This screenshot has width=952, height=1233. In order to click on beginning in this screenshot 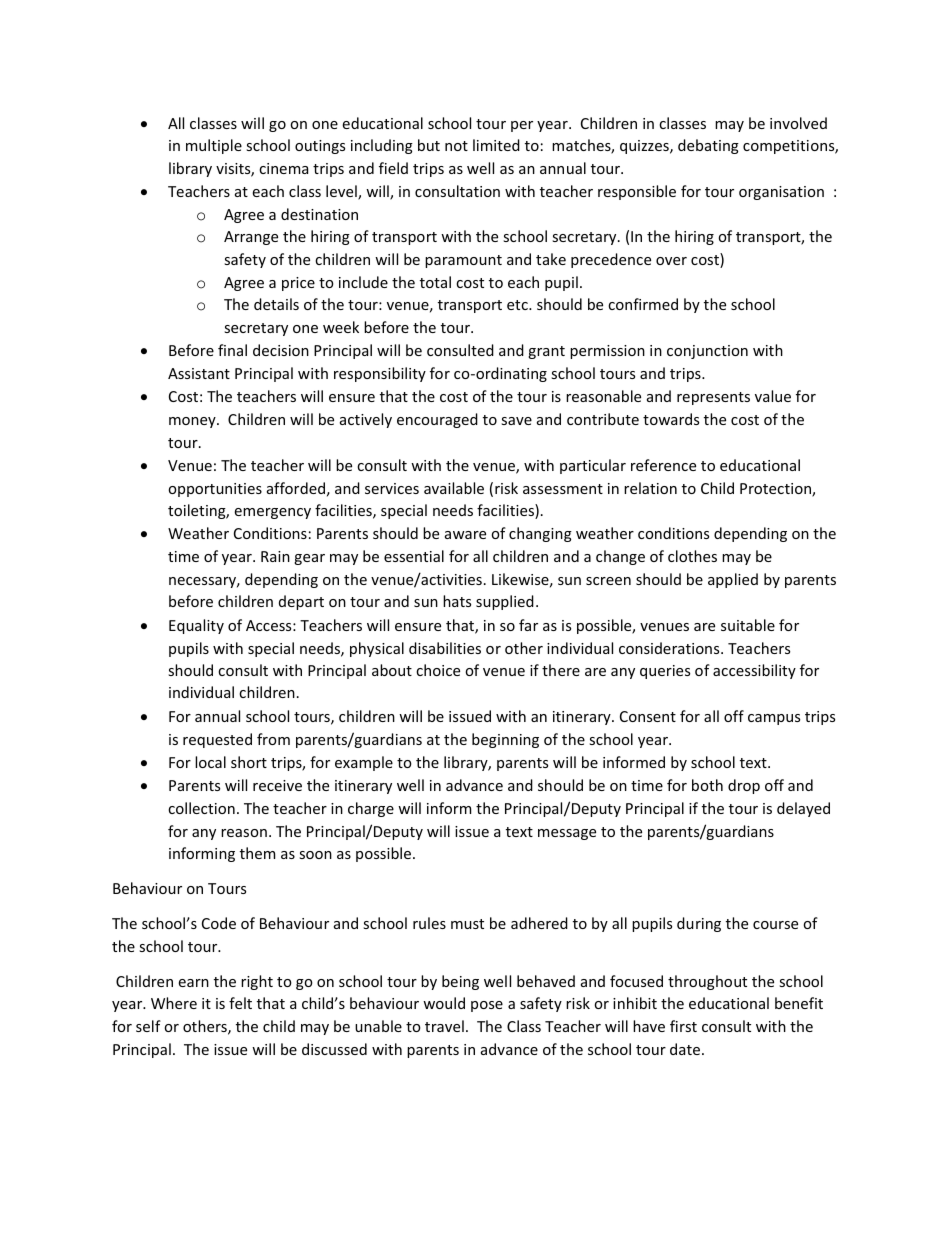, I will do `click(505, 740)`.
